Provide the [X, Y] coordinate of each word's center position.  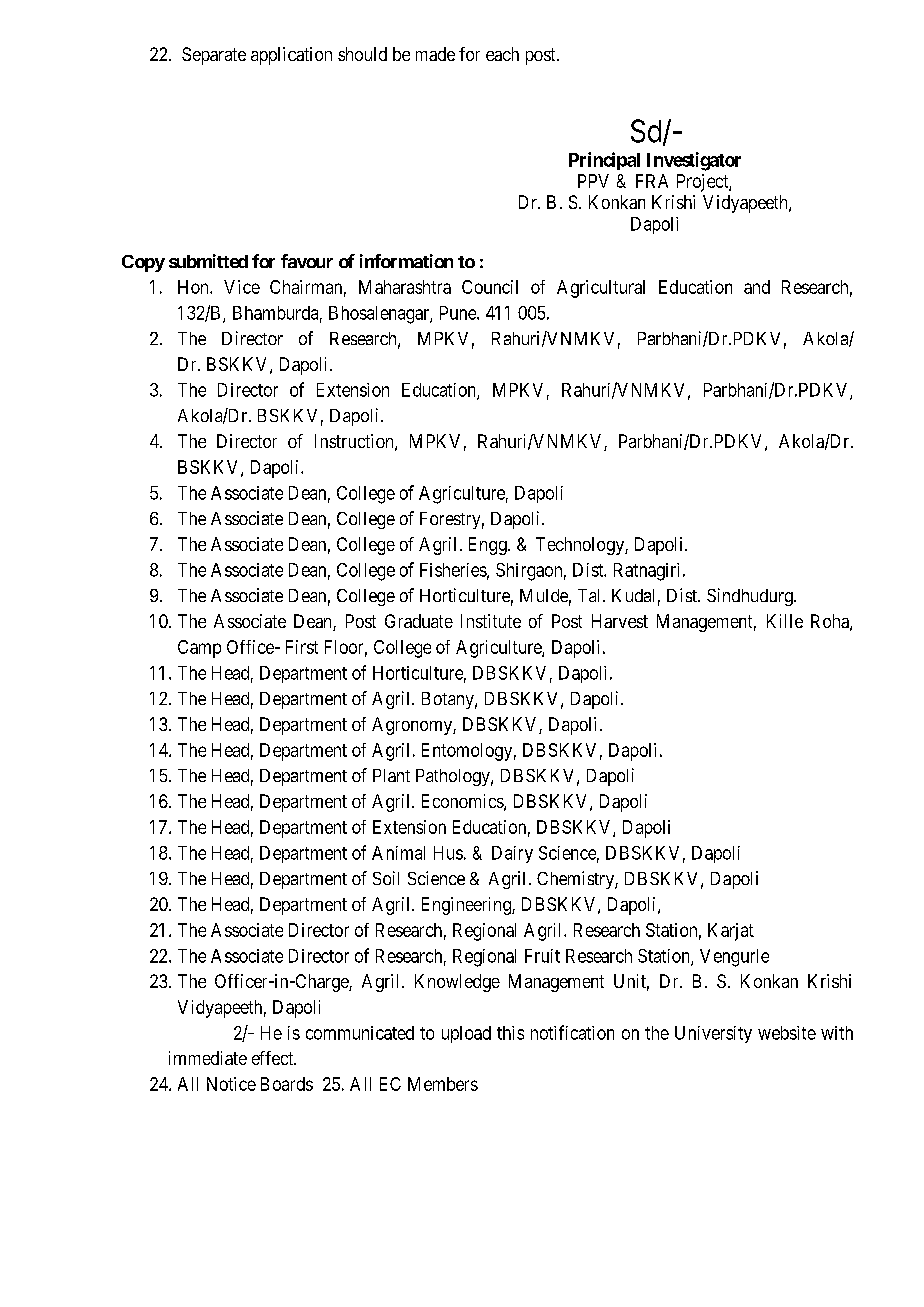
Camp [199, 649]
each [502, 54]
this [510, 1033]
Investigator [694, 161]
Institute [491, 621]
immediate [208, 1058]
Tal [591, 595]
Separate [214, 56]
